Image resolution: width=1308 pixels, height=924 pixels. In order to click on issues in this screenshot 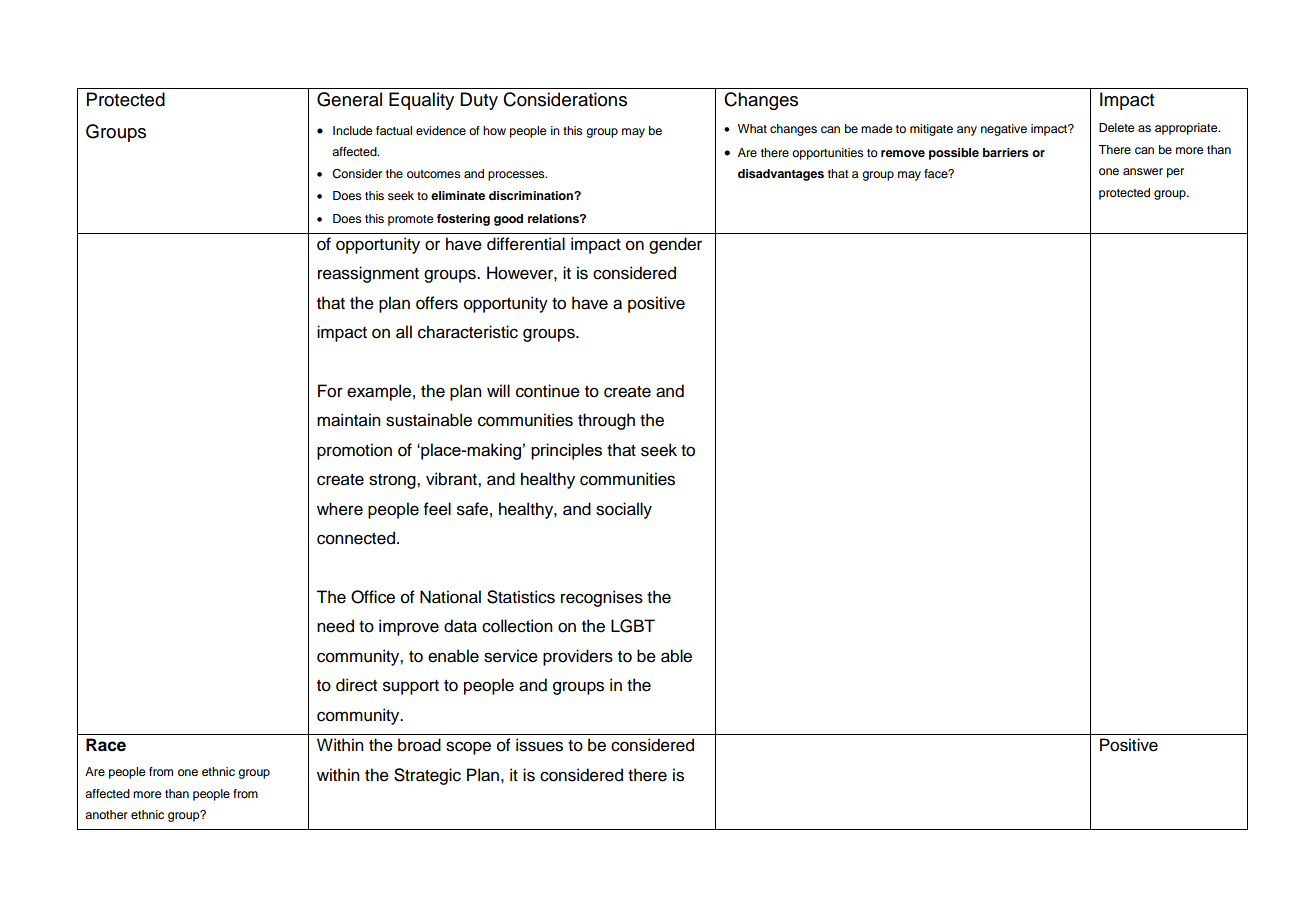, I will do `click(539, 745)`.
